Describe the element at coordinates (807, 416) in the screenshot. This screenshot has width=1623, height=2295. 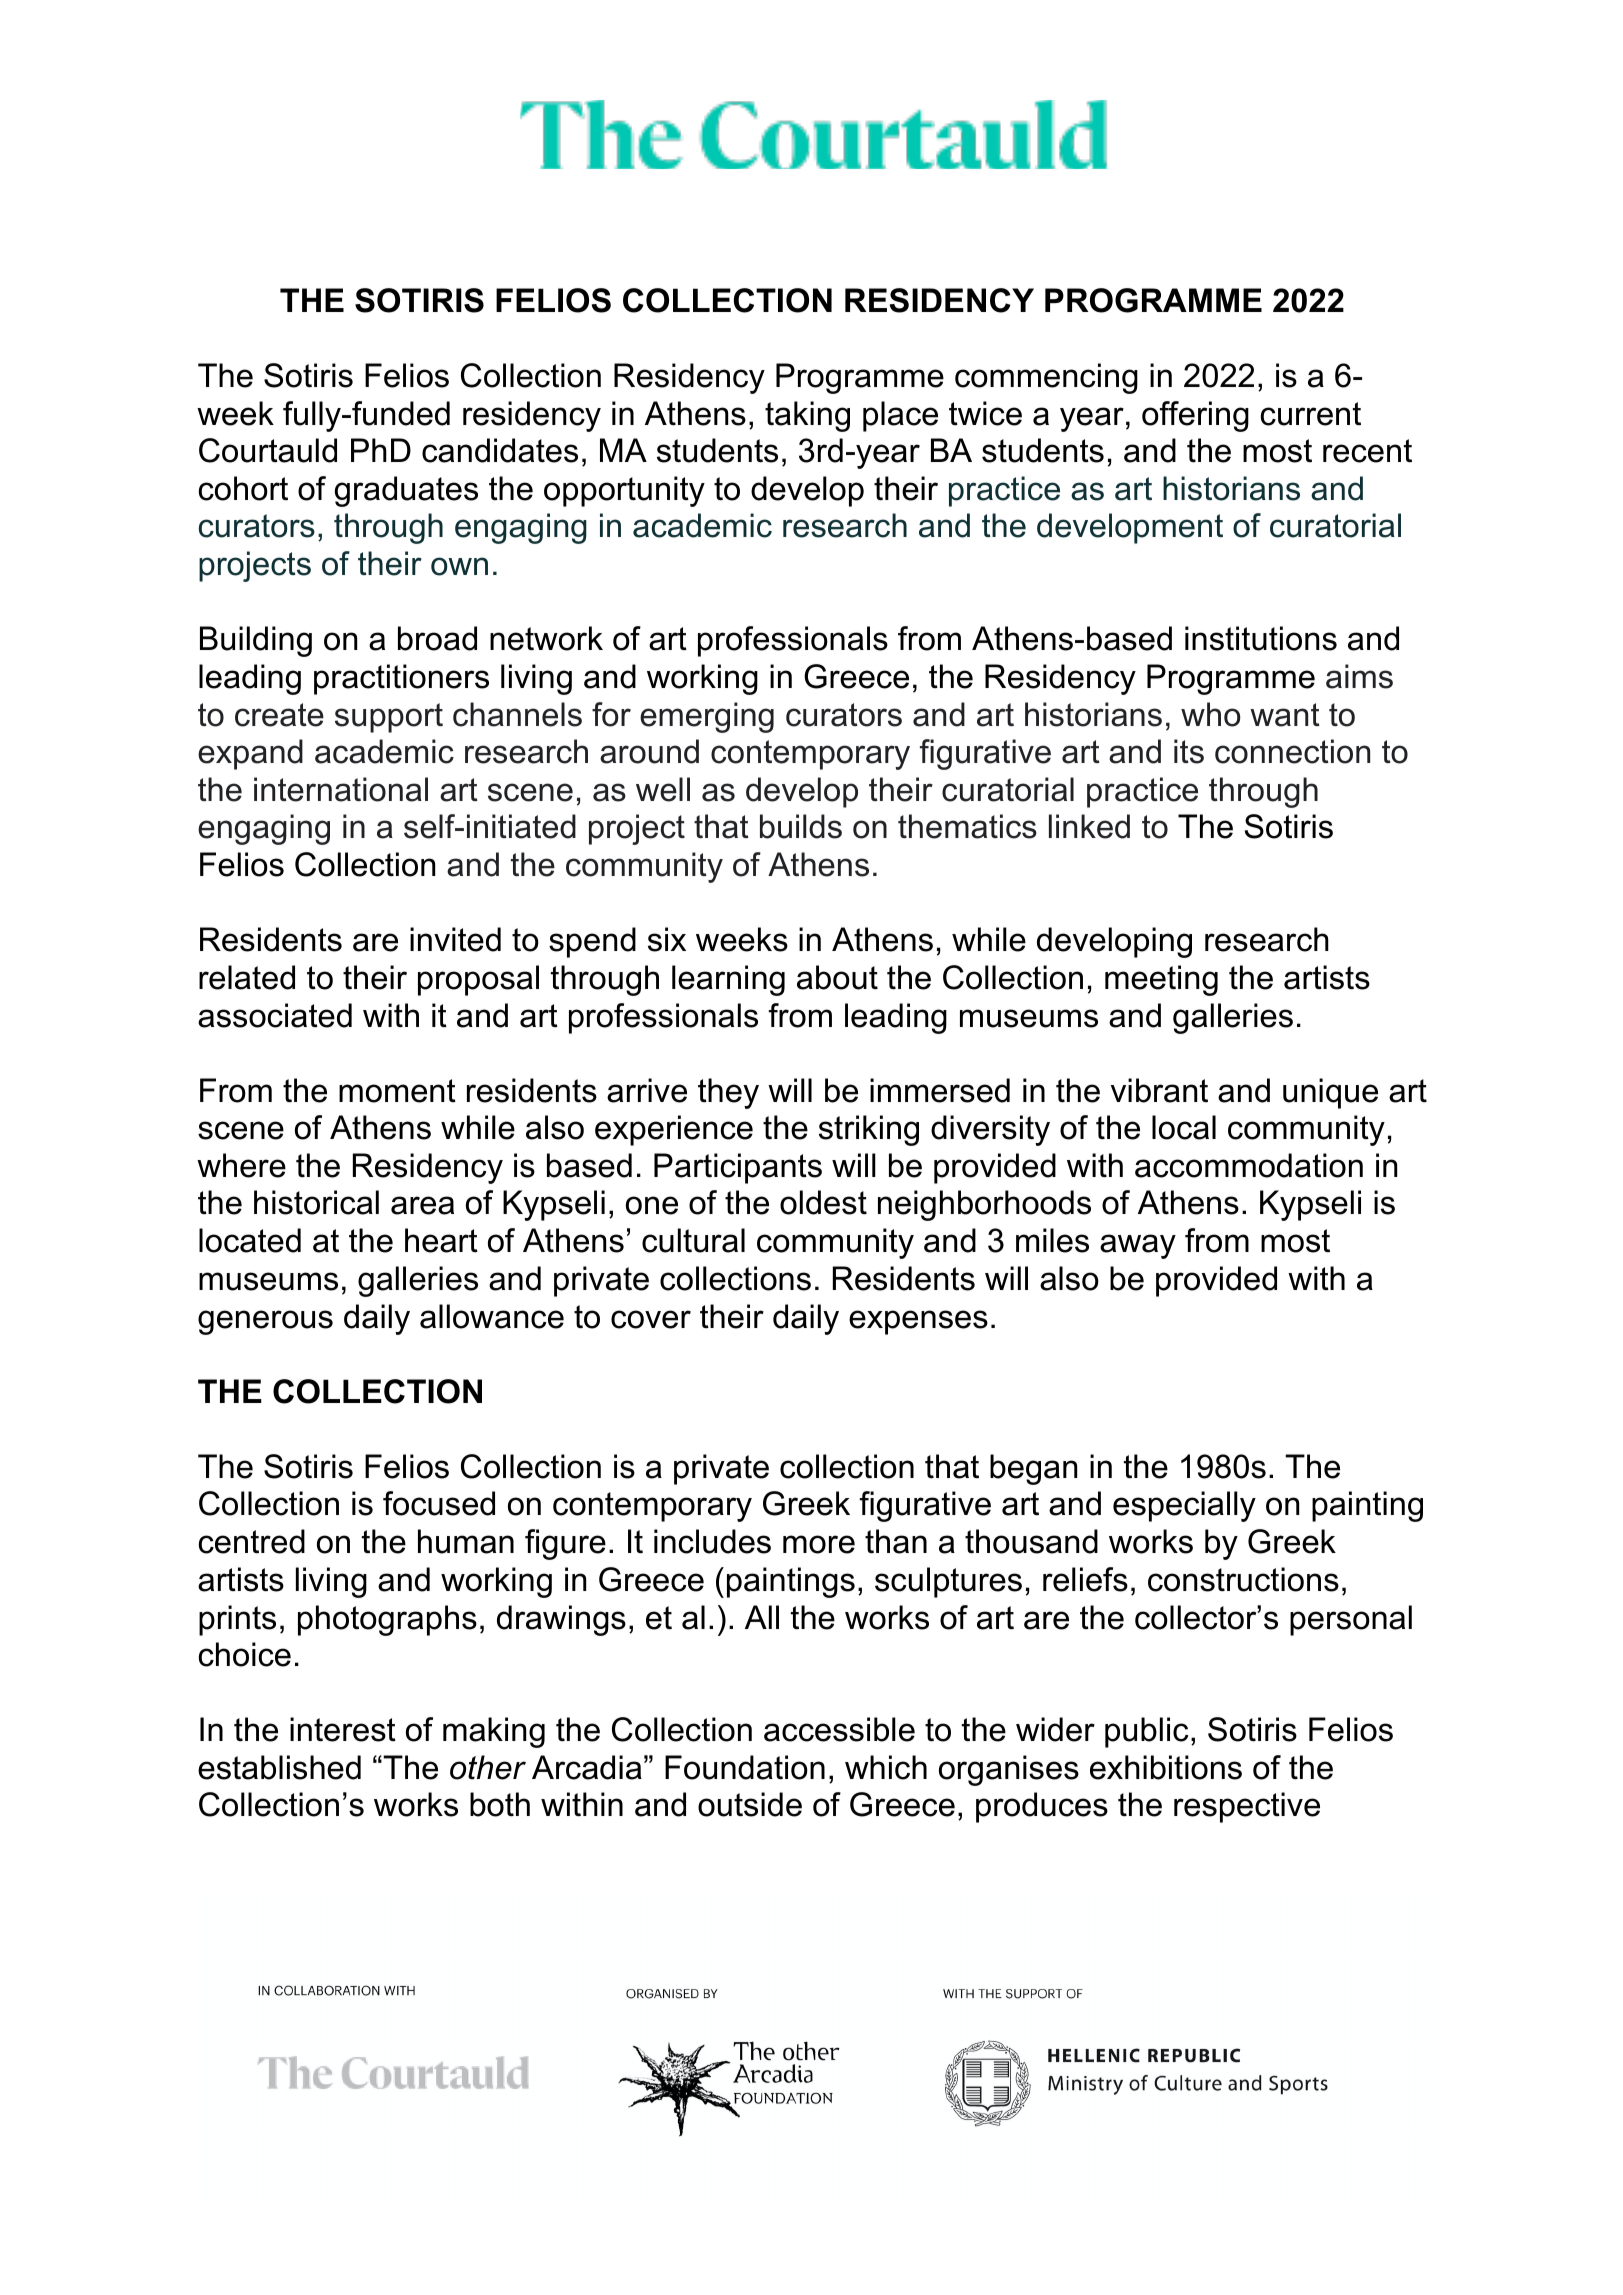
I see `taking` at that location.
